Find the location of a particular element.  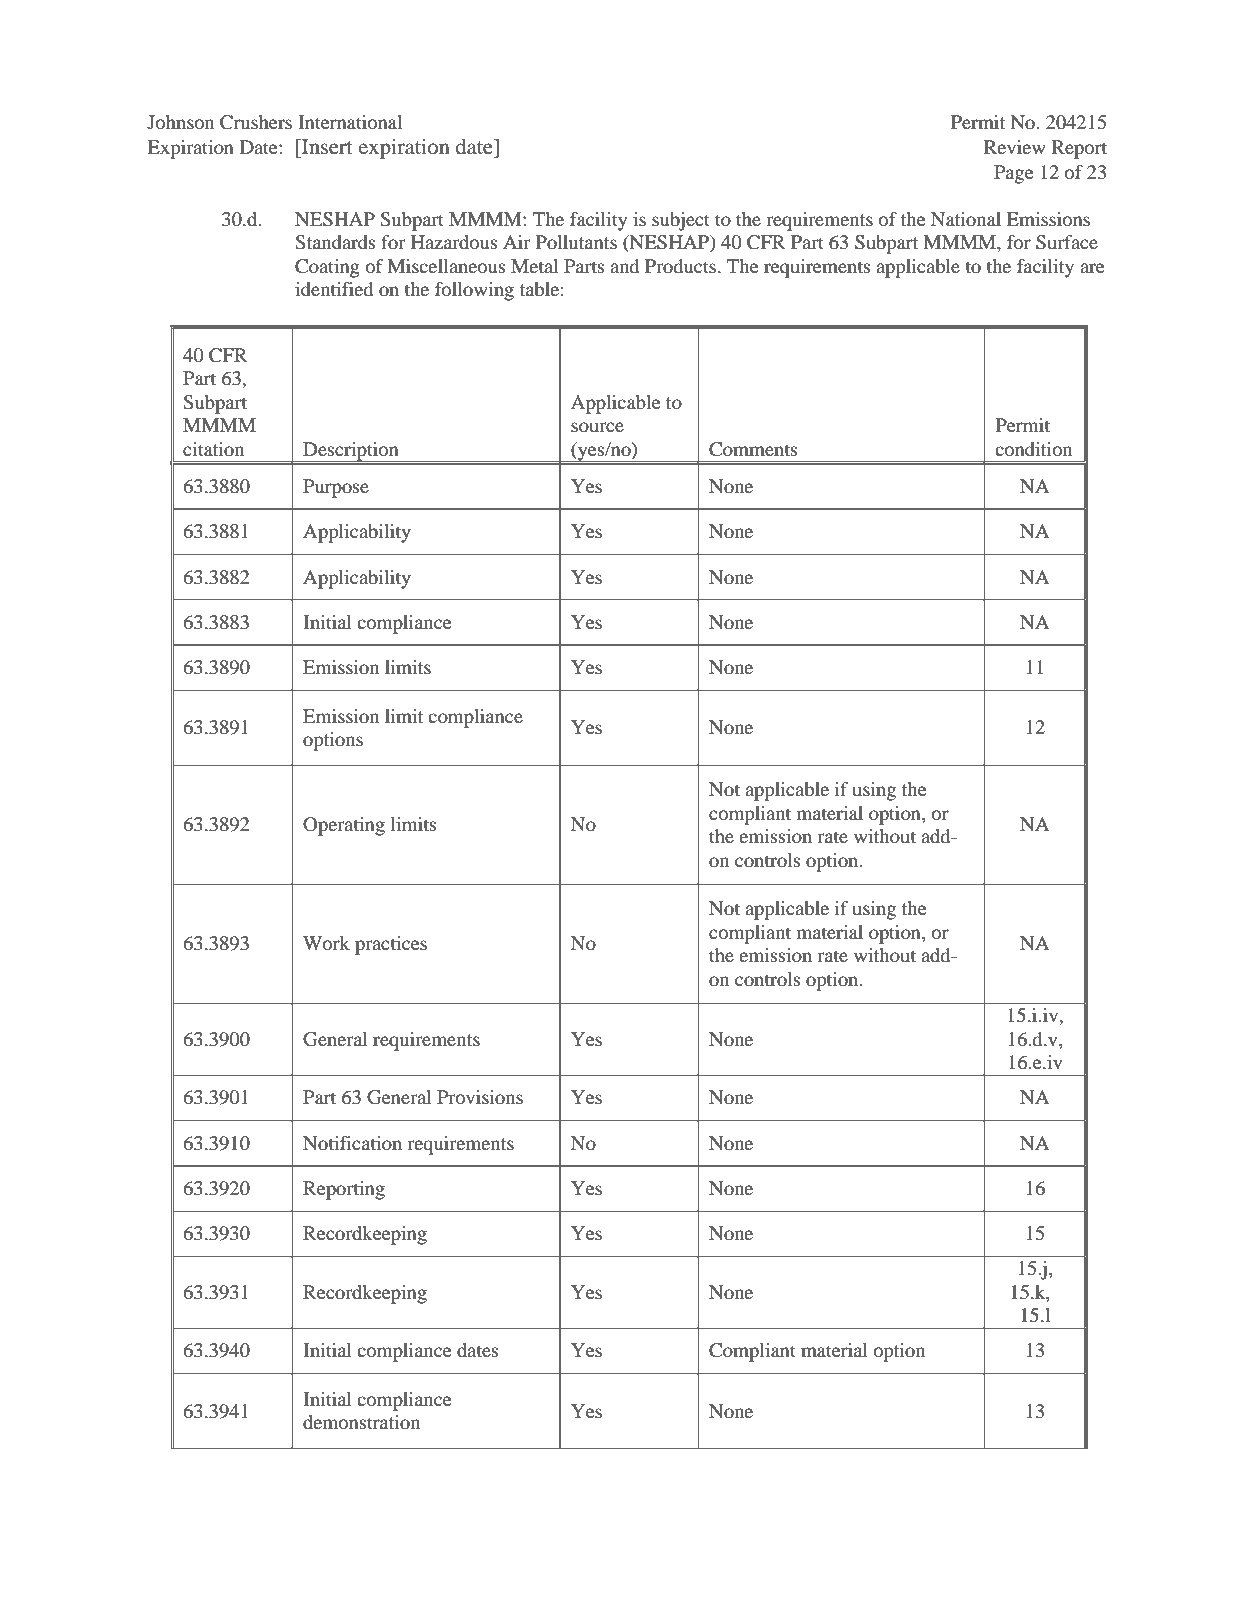

Operating is located at coordinates (344, 826).
